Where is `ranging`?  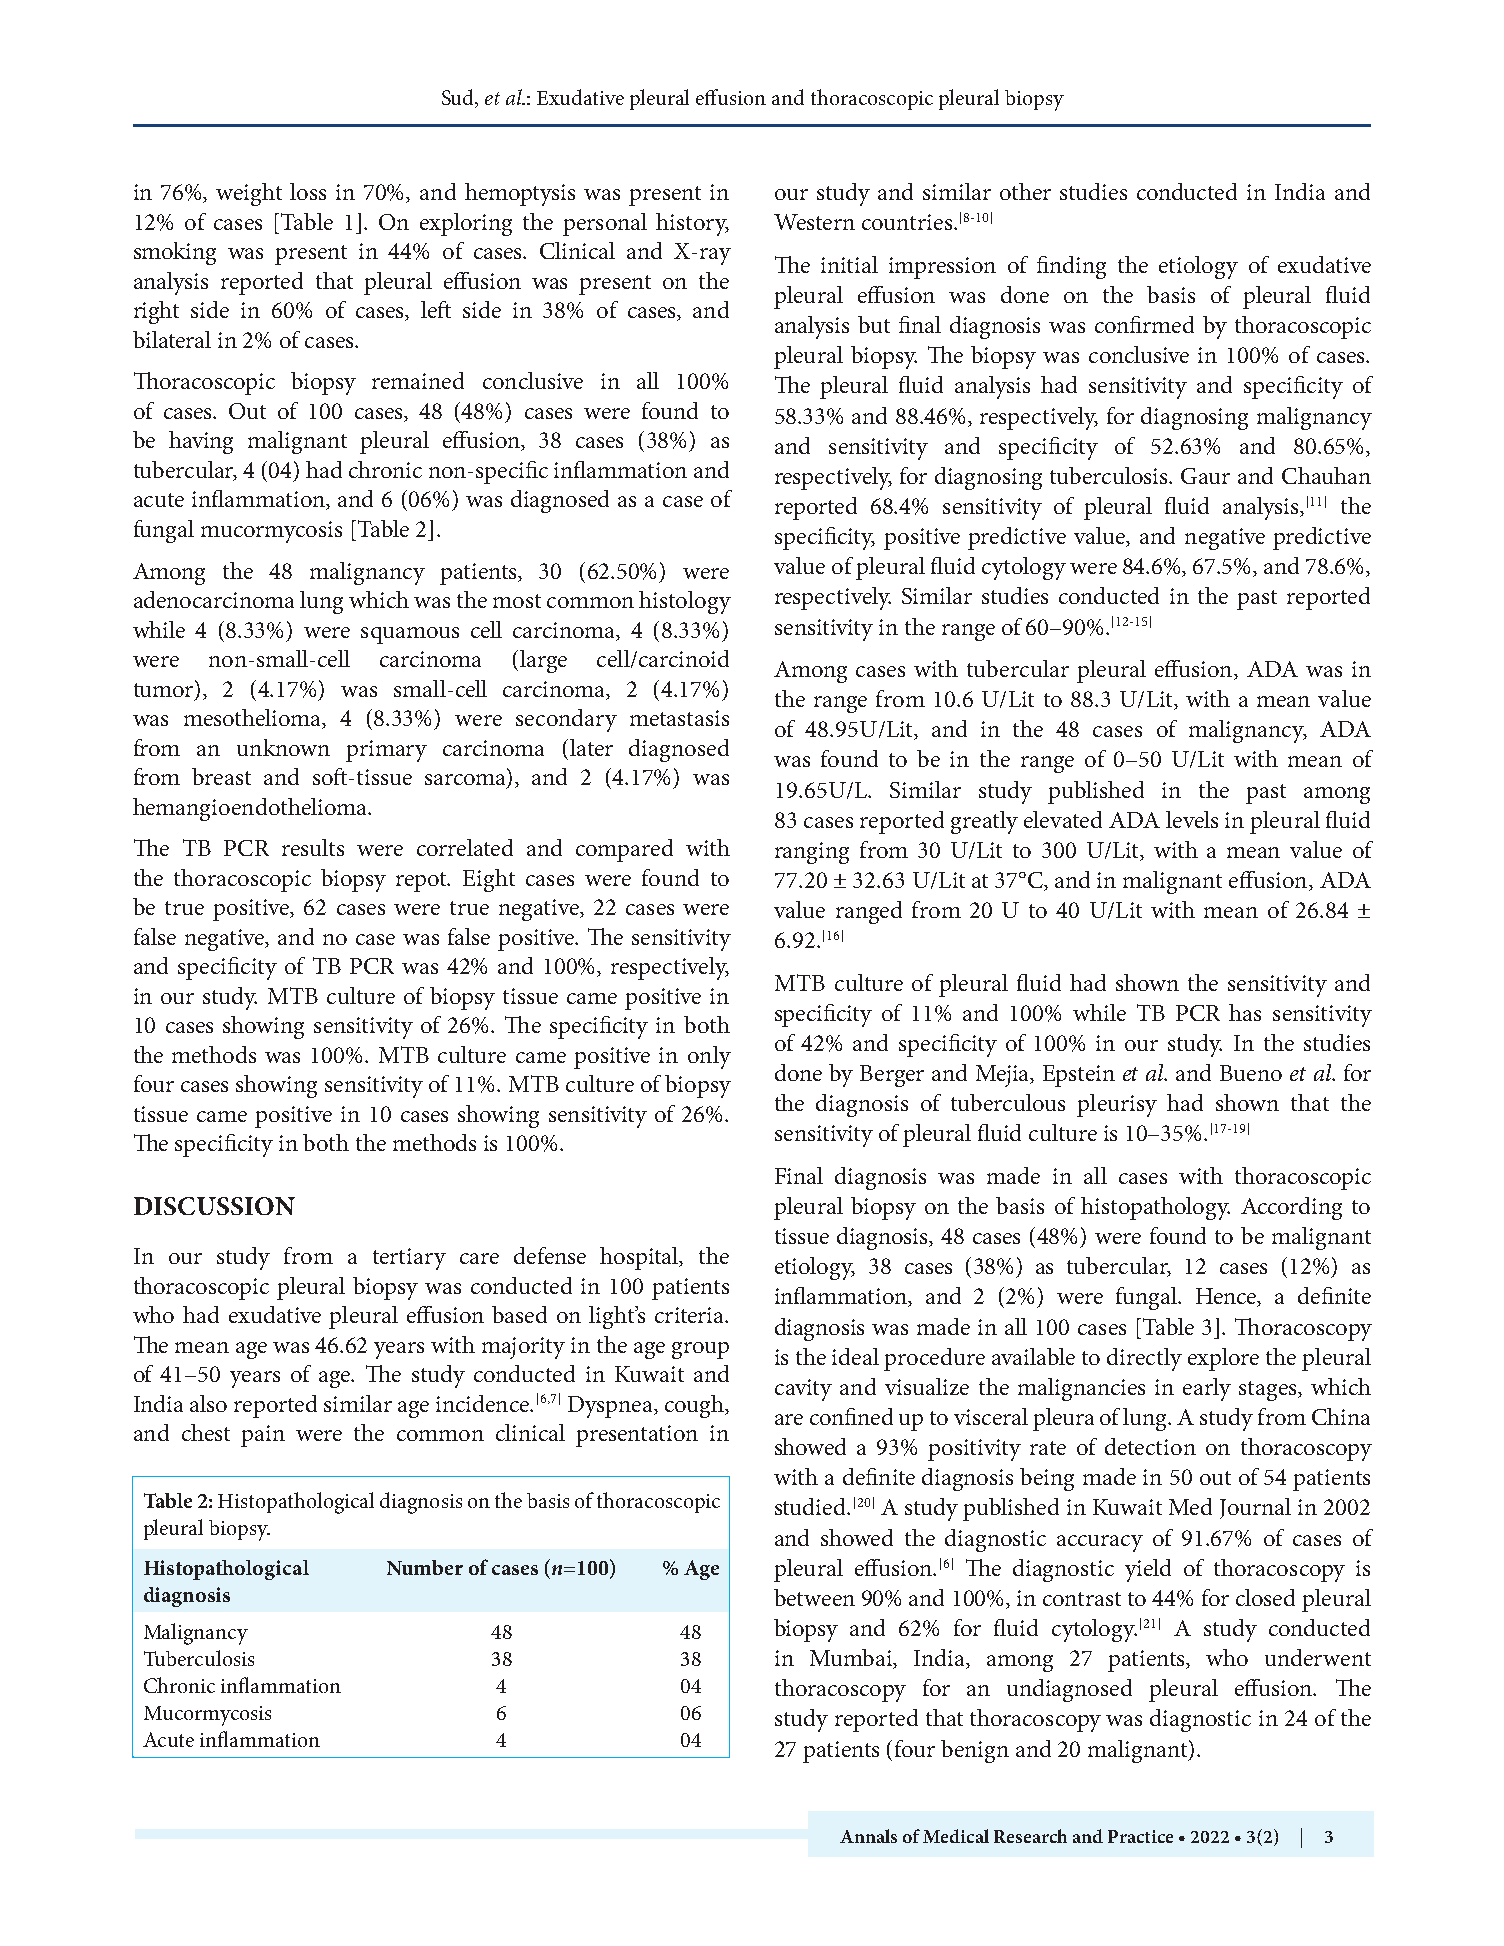
ranging is located at coordinates (812, 853).
